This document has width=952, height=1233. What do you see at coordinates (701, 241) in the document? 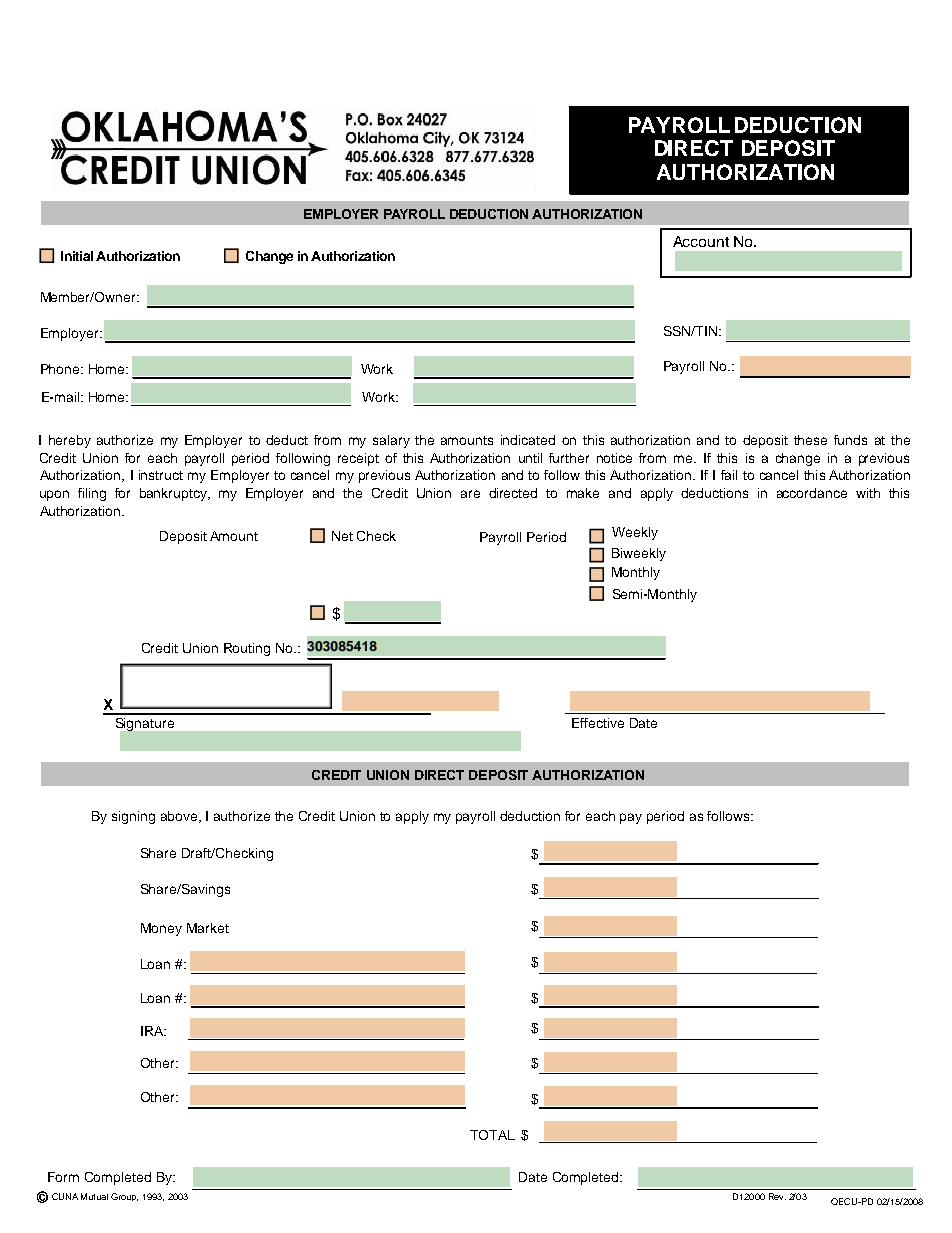
I see `Account` at bounding box center [701, 241].
